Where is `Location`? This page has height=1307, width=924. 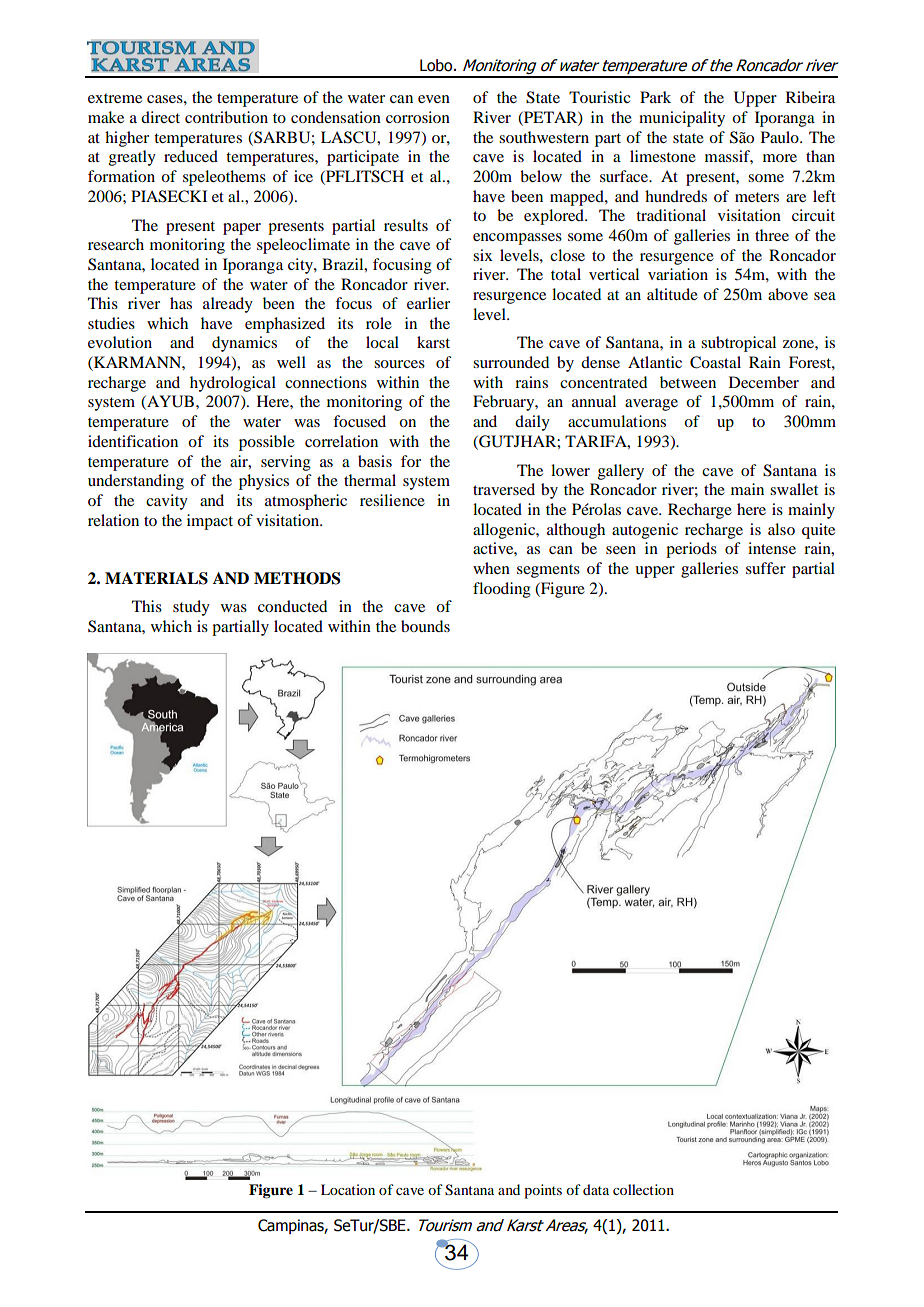 Location is located at coordinates (348, 1189).
